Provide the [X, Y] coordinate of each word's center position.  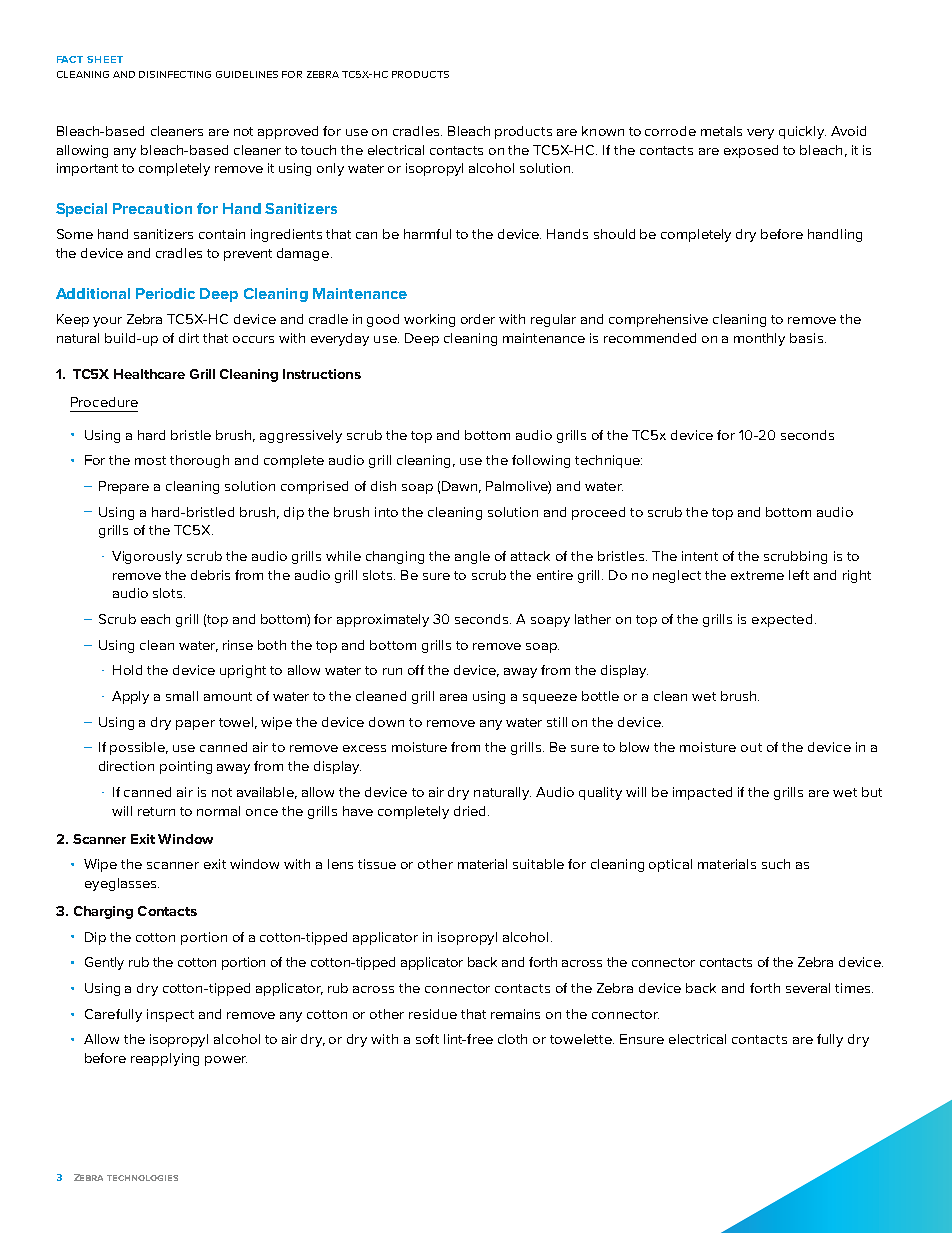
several [808, 988]
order [478, 319]
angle [472, 557]
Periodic [165, 293]
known [603, 131]
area [453, 697]
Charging [103, 912]
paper [195, 725]
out [751, 747]
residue [433, 1014]
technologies [142, 1178]
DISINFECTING [175, 74]
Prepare [124, 487]
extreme [757, 575]
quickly [802, 132]
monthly [759, 339]
